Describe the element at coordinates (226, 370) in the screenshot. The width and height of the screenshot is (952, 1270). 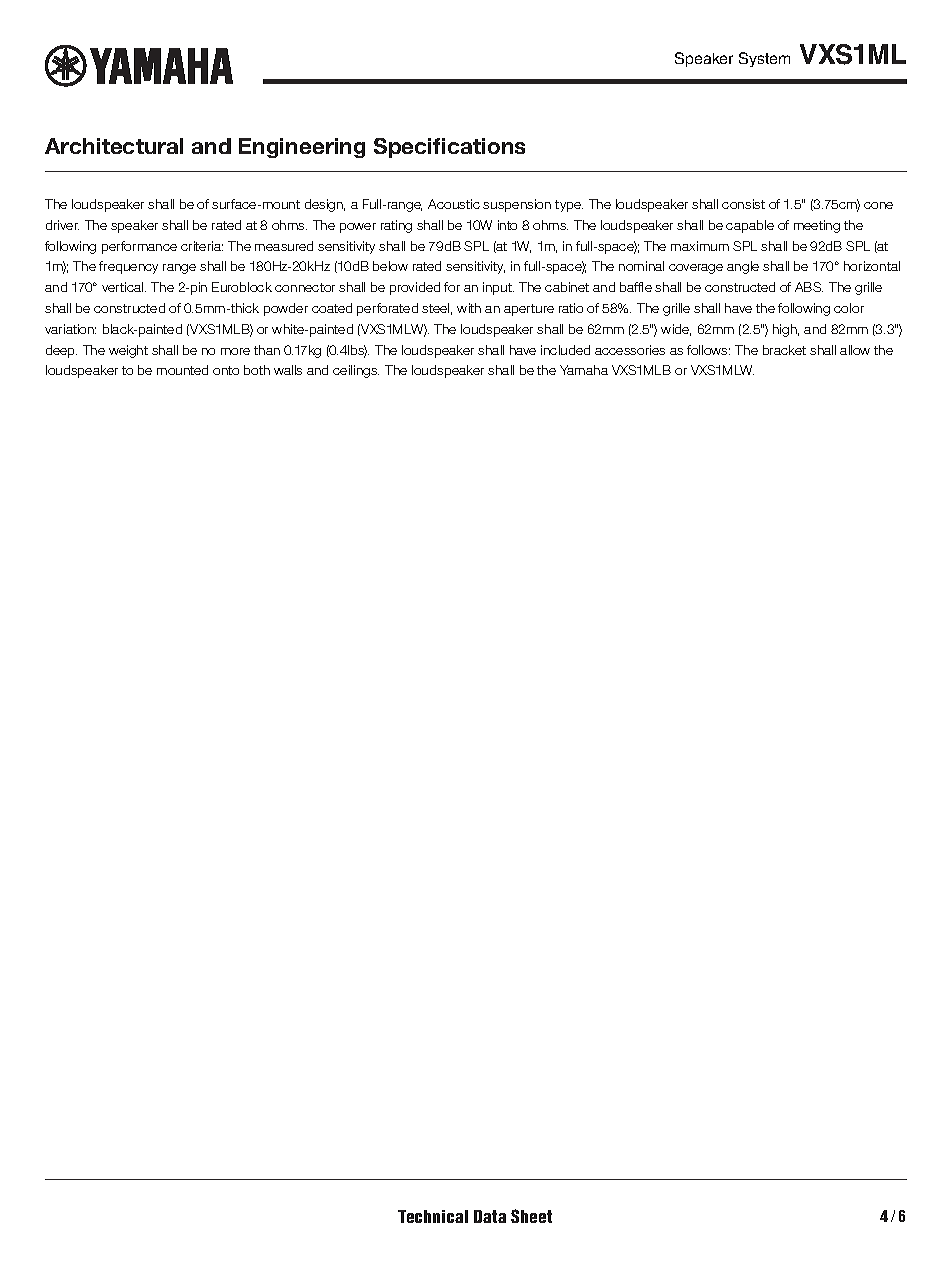
I see `onto` at that location.
